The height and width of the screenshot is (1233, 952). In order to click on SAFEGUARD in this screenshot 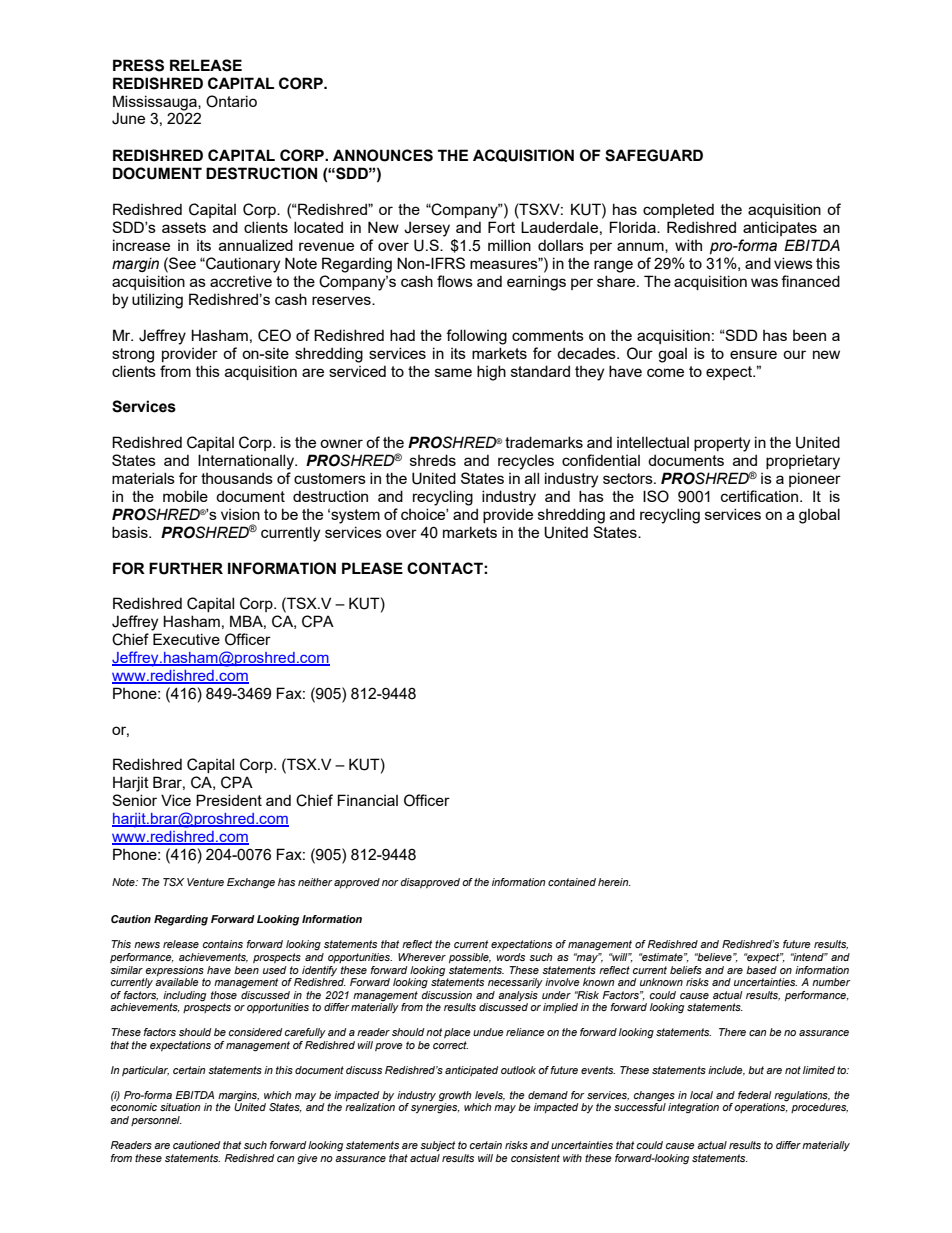, I will do `click(654, 155)`.
